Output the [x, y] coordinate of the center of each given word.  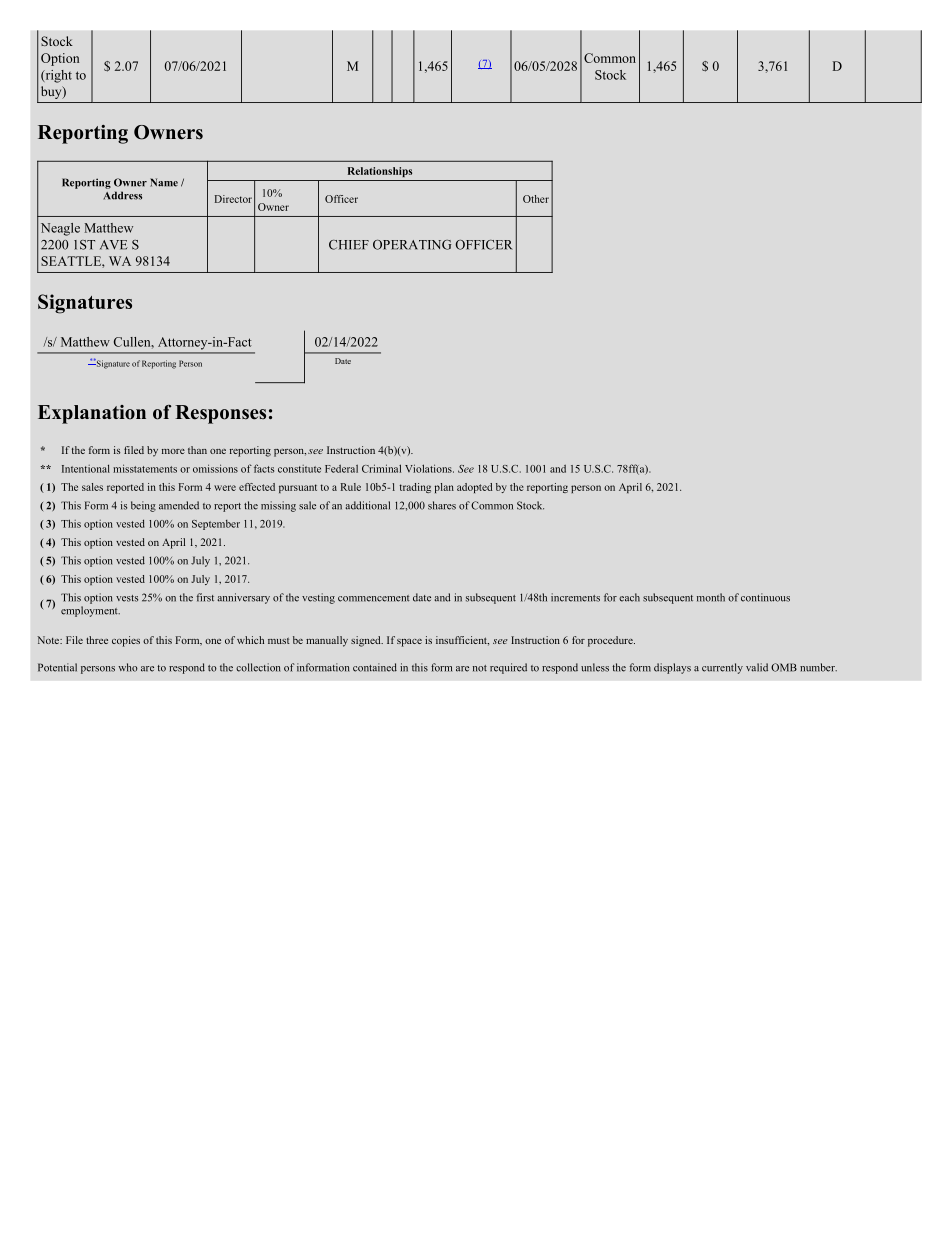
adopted [474, 488]
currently [722, 668]
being [143, 506]
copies [126, 641]
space [409, 643]
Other [536, 199]
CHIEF [349, 245]
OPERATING [412, 245]
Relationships [380, 172]
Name [164, 182]
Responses [220, 414]
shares [442, 505]
